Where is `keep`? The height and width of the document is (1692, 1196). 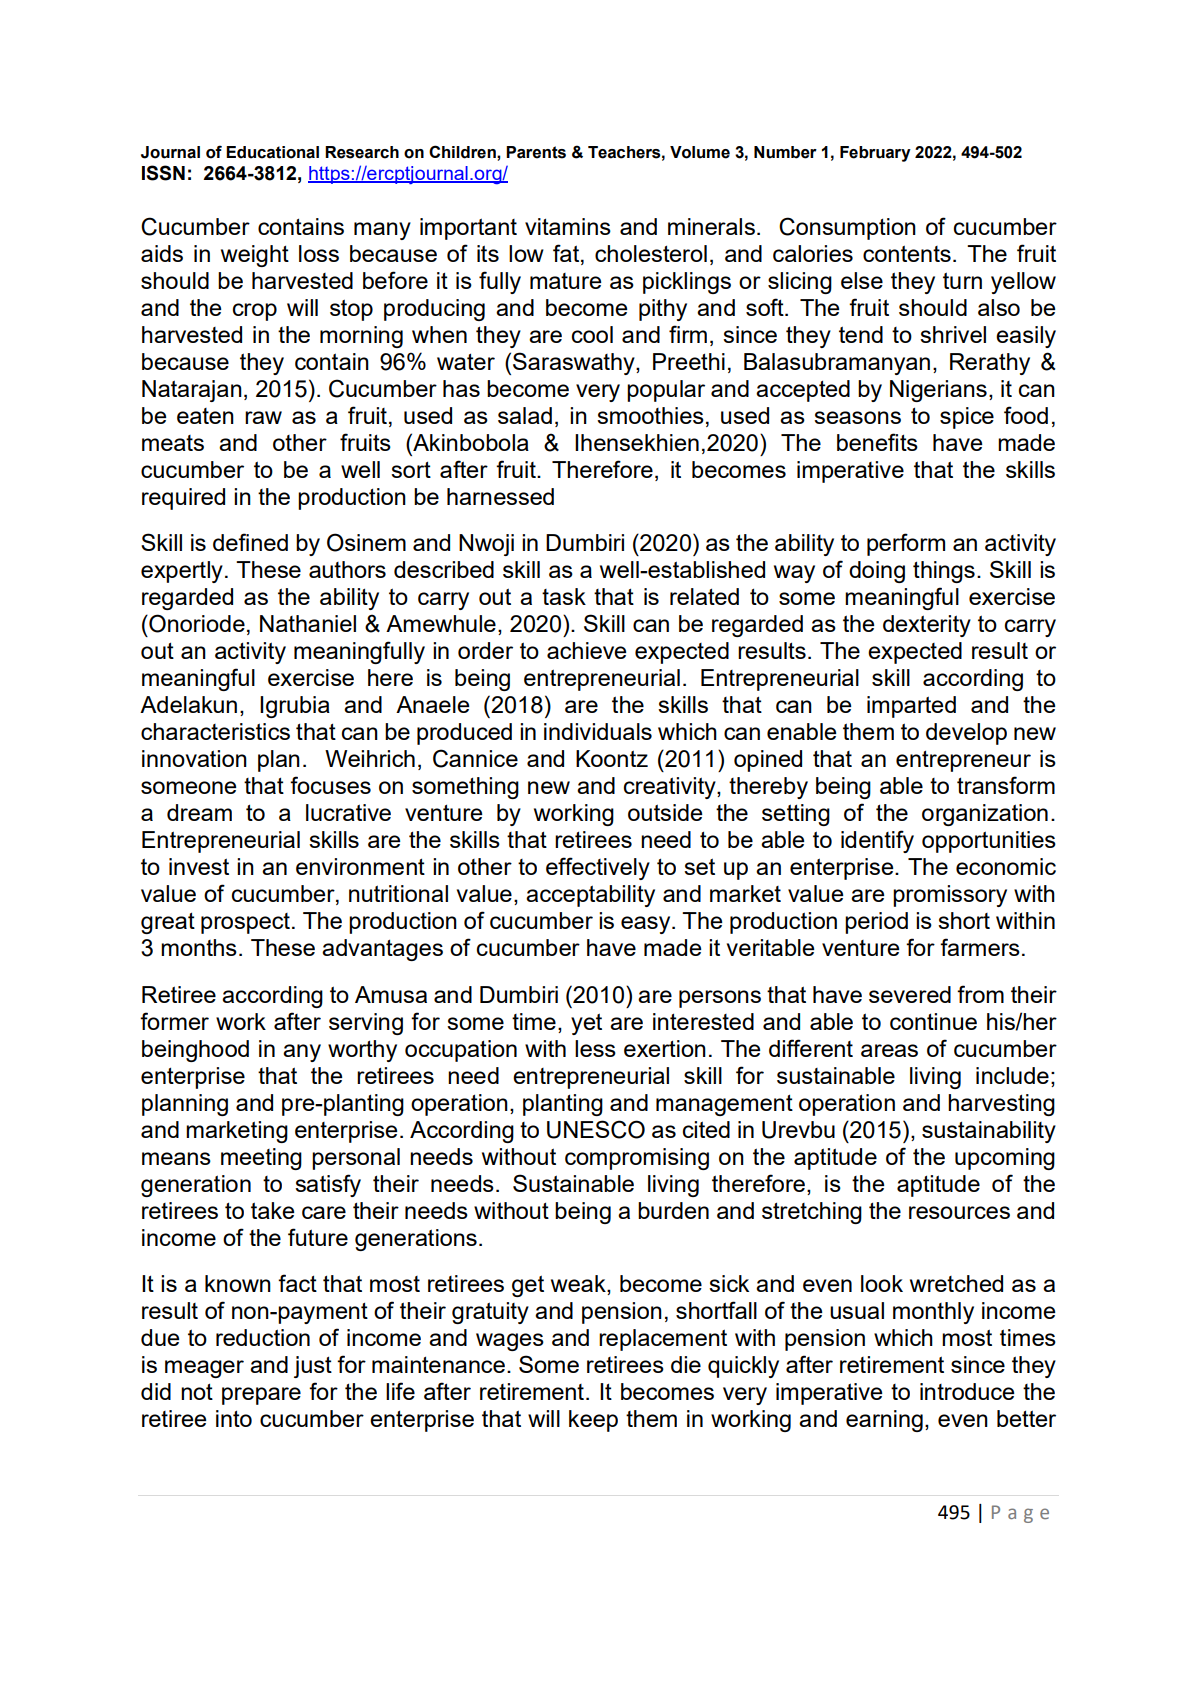
keep is located at coordinates (593, 1421).
